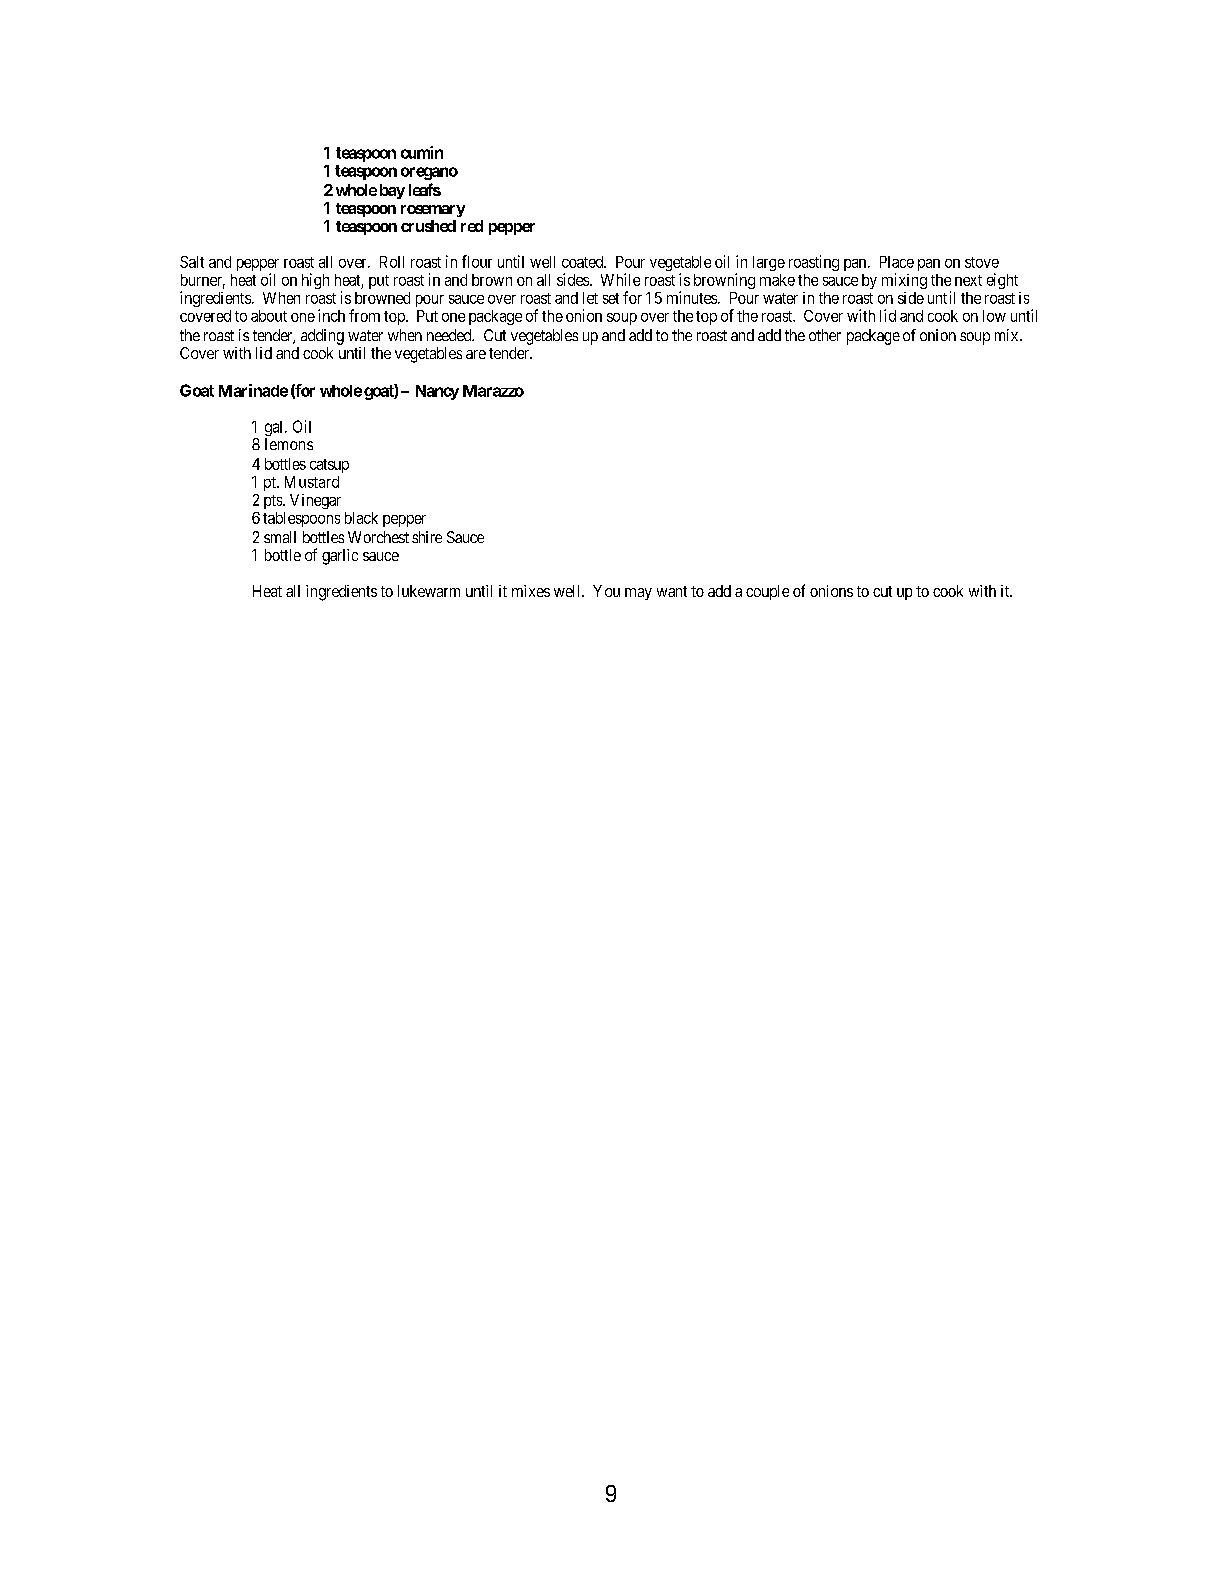  Describe the element at coordinates (897, 262) in the page. I see `Place` at that location.
